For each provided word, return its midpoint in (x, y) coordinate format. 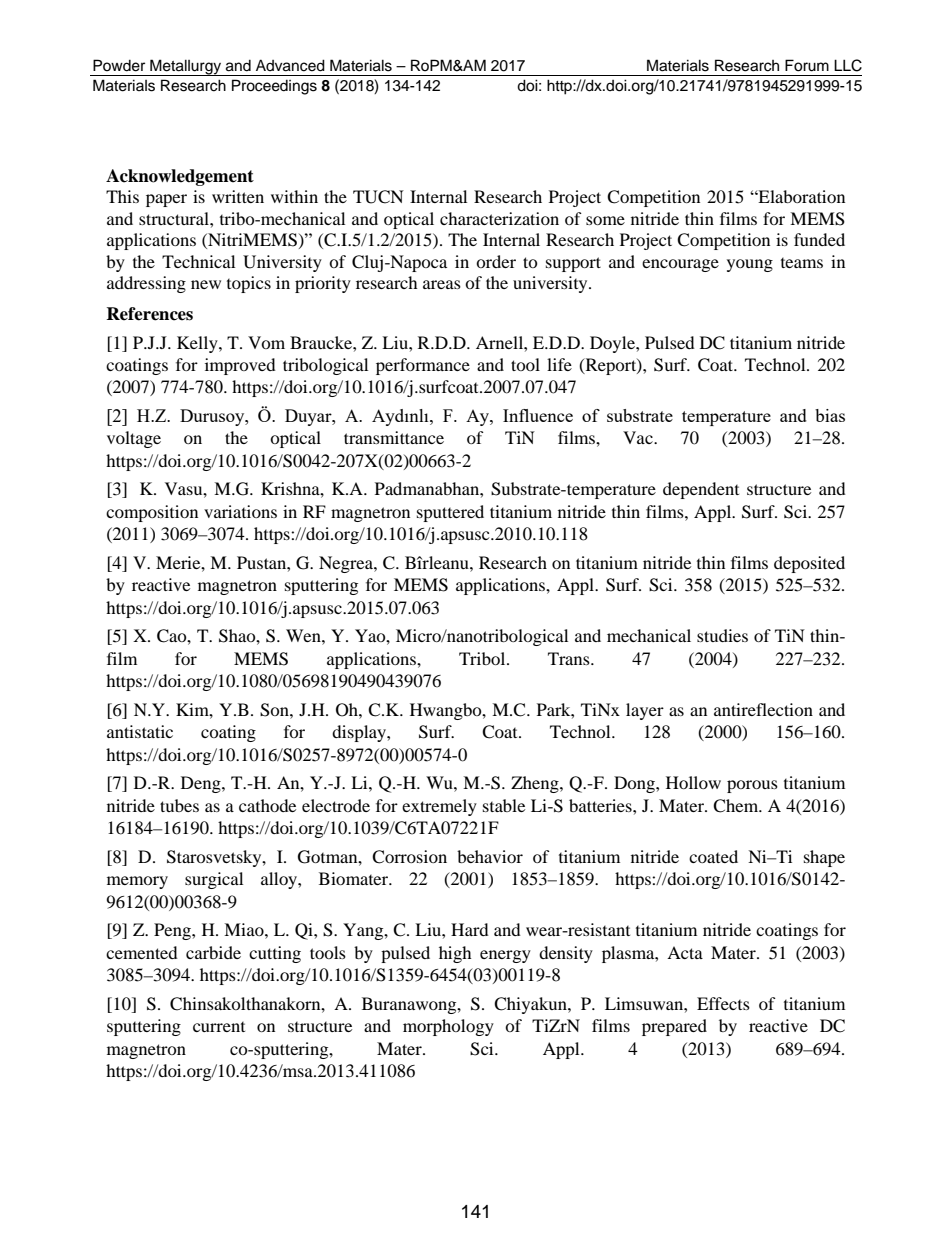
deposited (809, 564)
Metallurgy (186, 67)
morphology (448, 1027)
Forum (807, 65)
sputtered (450, 513)
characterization (499, 218)
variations (240, 511)
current (219, 1027)
